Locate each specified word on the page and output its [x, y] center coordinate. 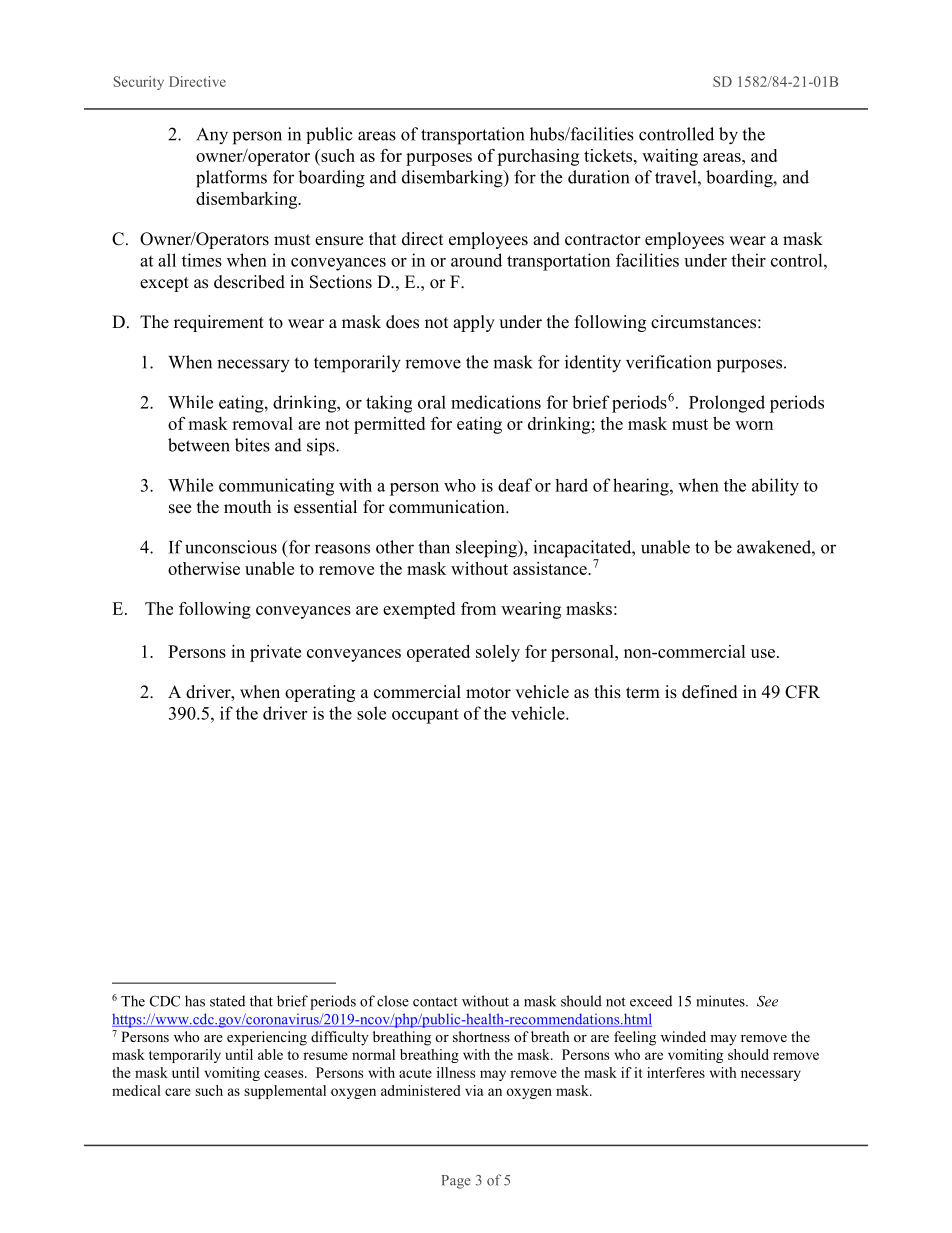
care [178, 1092]
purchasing [538, 157]
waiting [670, 157]
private [275, 653]
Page [456, 1182]
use [763, 653]
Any [212, 136]
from [478, 608]
